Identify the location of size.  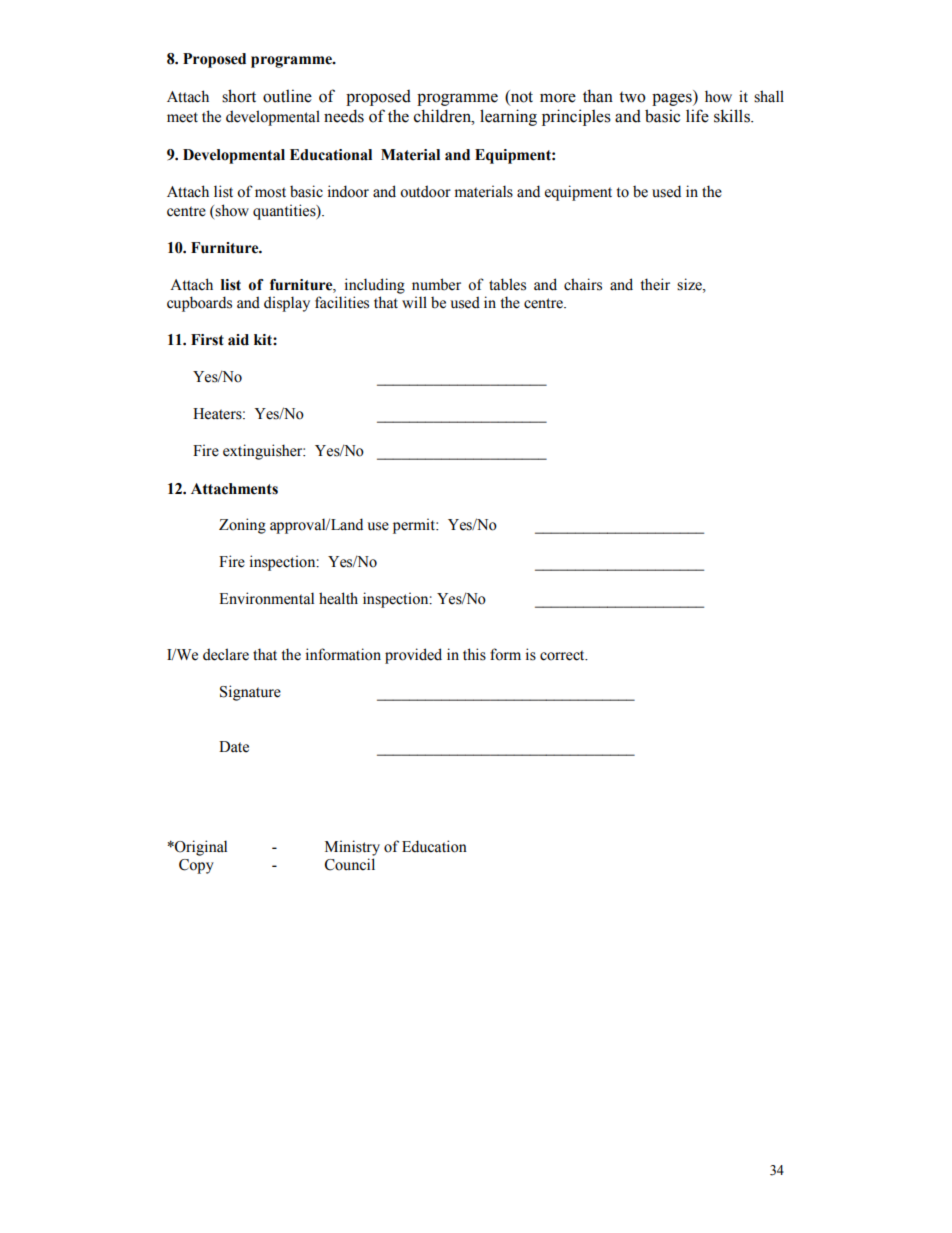
(690, 284).
